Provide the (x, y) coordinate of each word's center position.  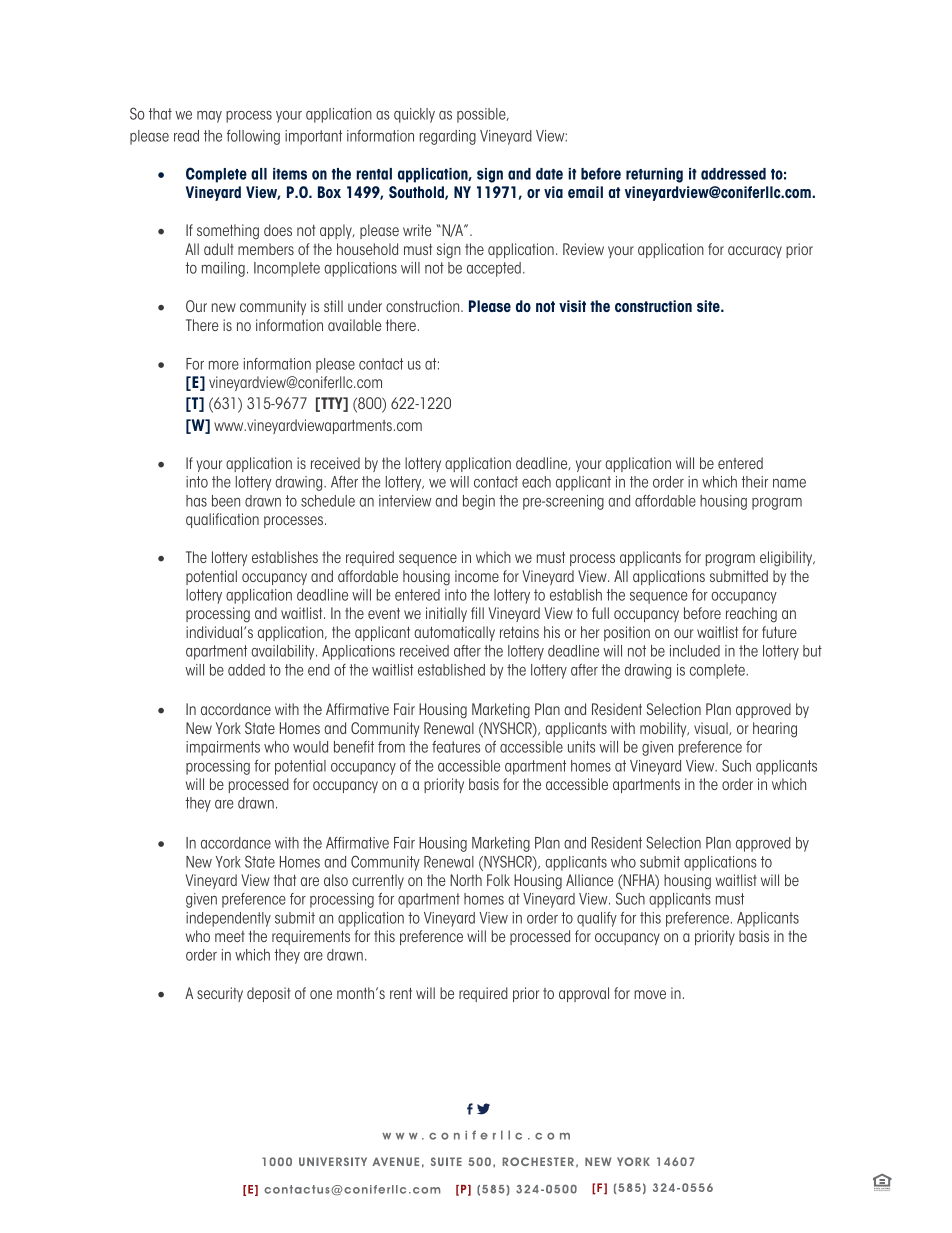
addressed (733, 174)
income (477, 576)
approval (584, 994)
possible (482, 115)
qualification (222, 520)
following (253, 137)
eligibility (787, 559)
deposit (268, 994)
